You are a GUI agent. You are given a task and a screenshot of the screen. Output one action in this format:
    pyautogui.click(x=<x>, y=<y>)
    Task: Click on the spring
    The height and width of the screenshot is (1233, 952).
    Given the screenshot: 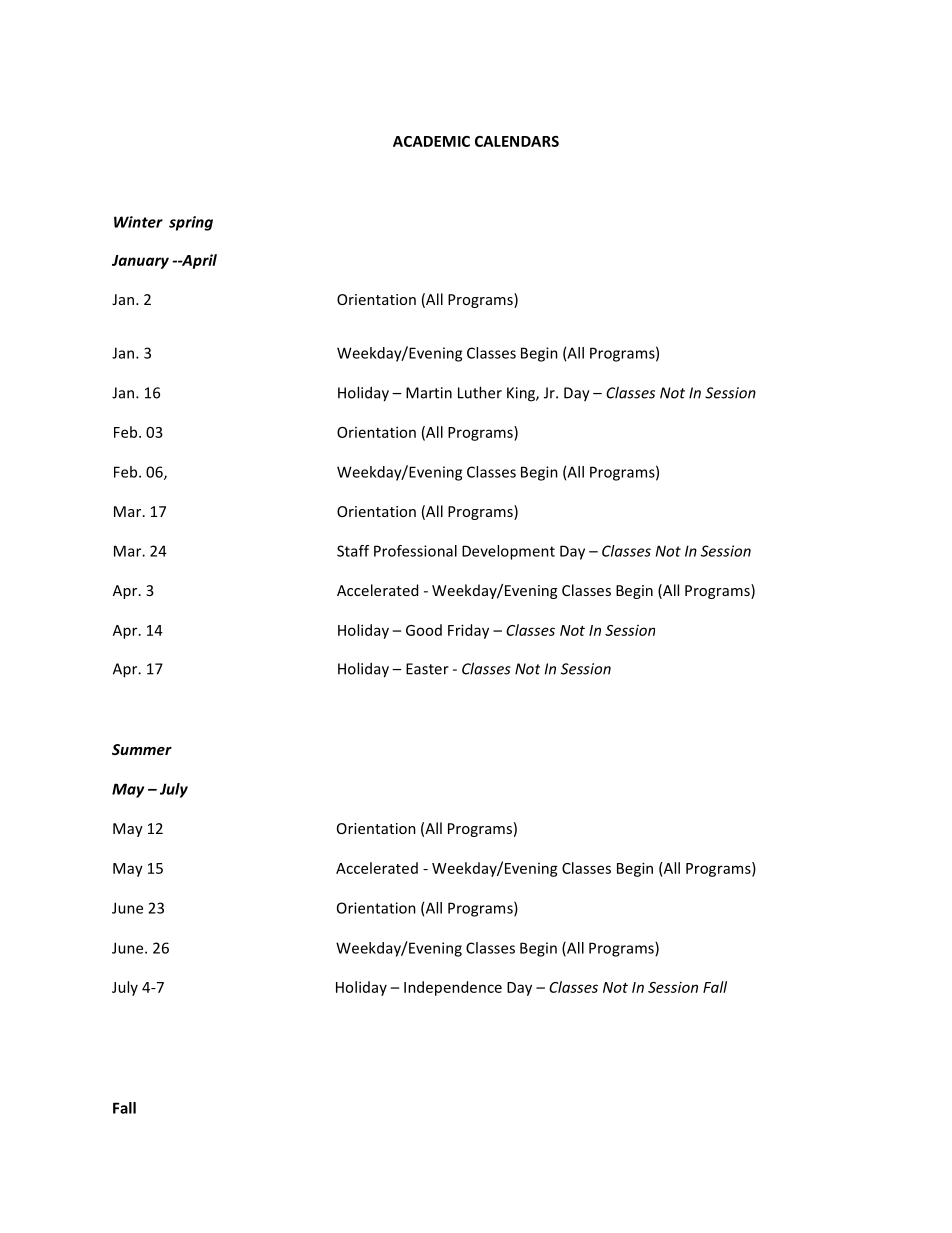 What is the action you would take?
    pyautogui.click(x=191, y=223)
